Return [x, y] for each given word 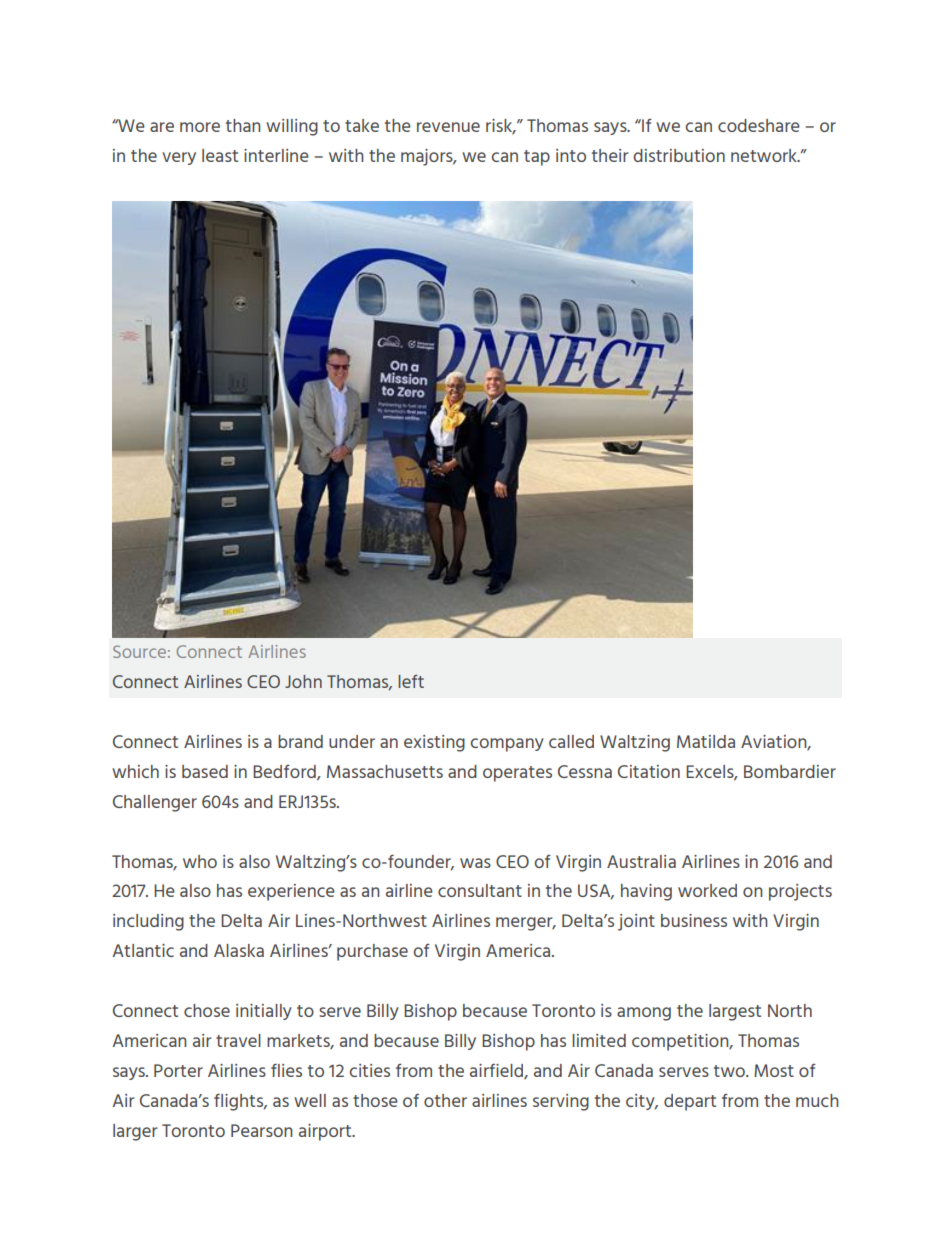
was [475, 863]
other [445, 1100]
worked [707, 890]
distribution [679, 155]
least [220, 155]
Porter [178, 1070]
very [179, 158]
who [200, 861]
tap [537, 158]
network [765, 155]
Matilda [706, 741]
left [411, 681]
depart [690, 1102]
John [303, 681]
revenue [448, 127]
